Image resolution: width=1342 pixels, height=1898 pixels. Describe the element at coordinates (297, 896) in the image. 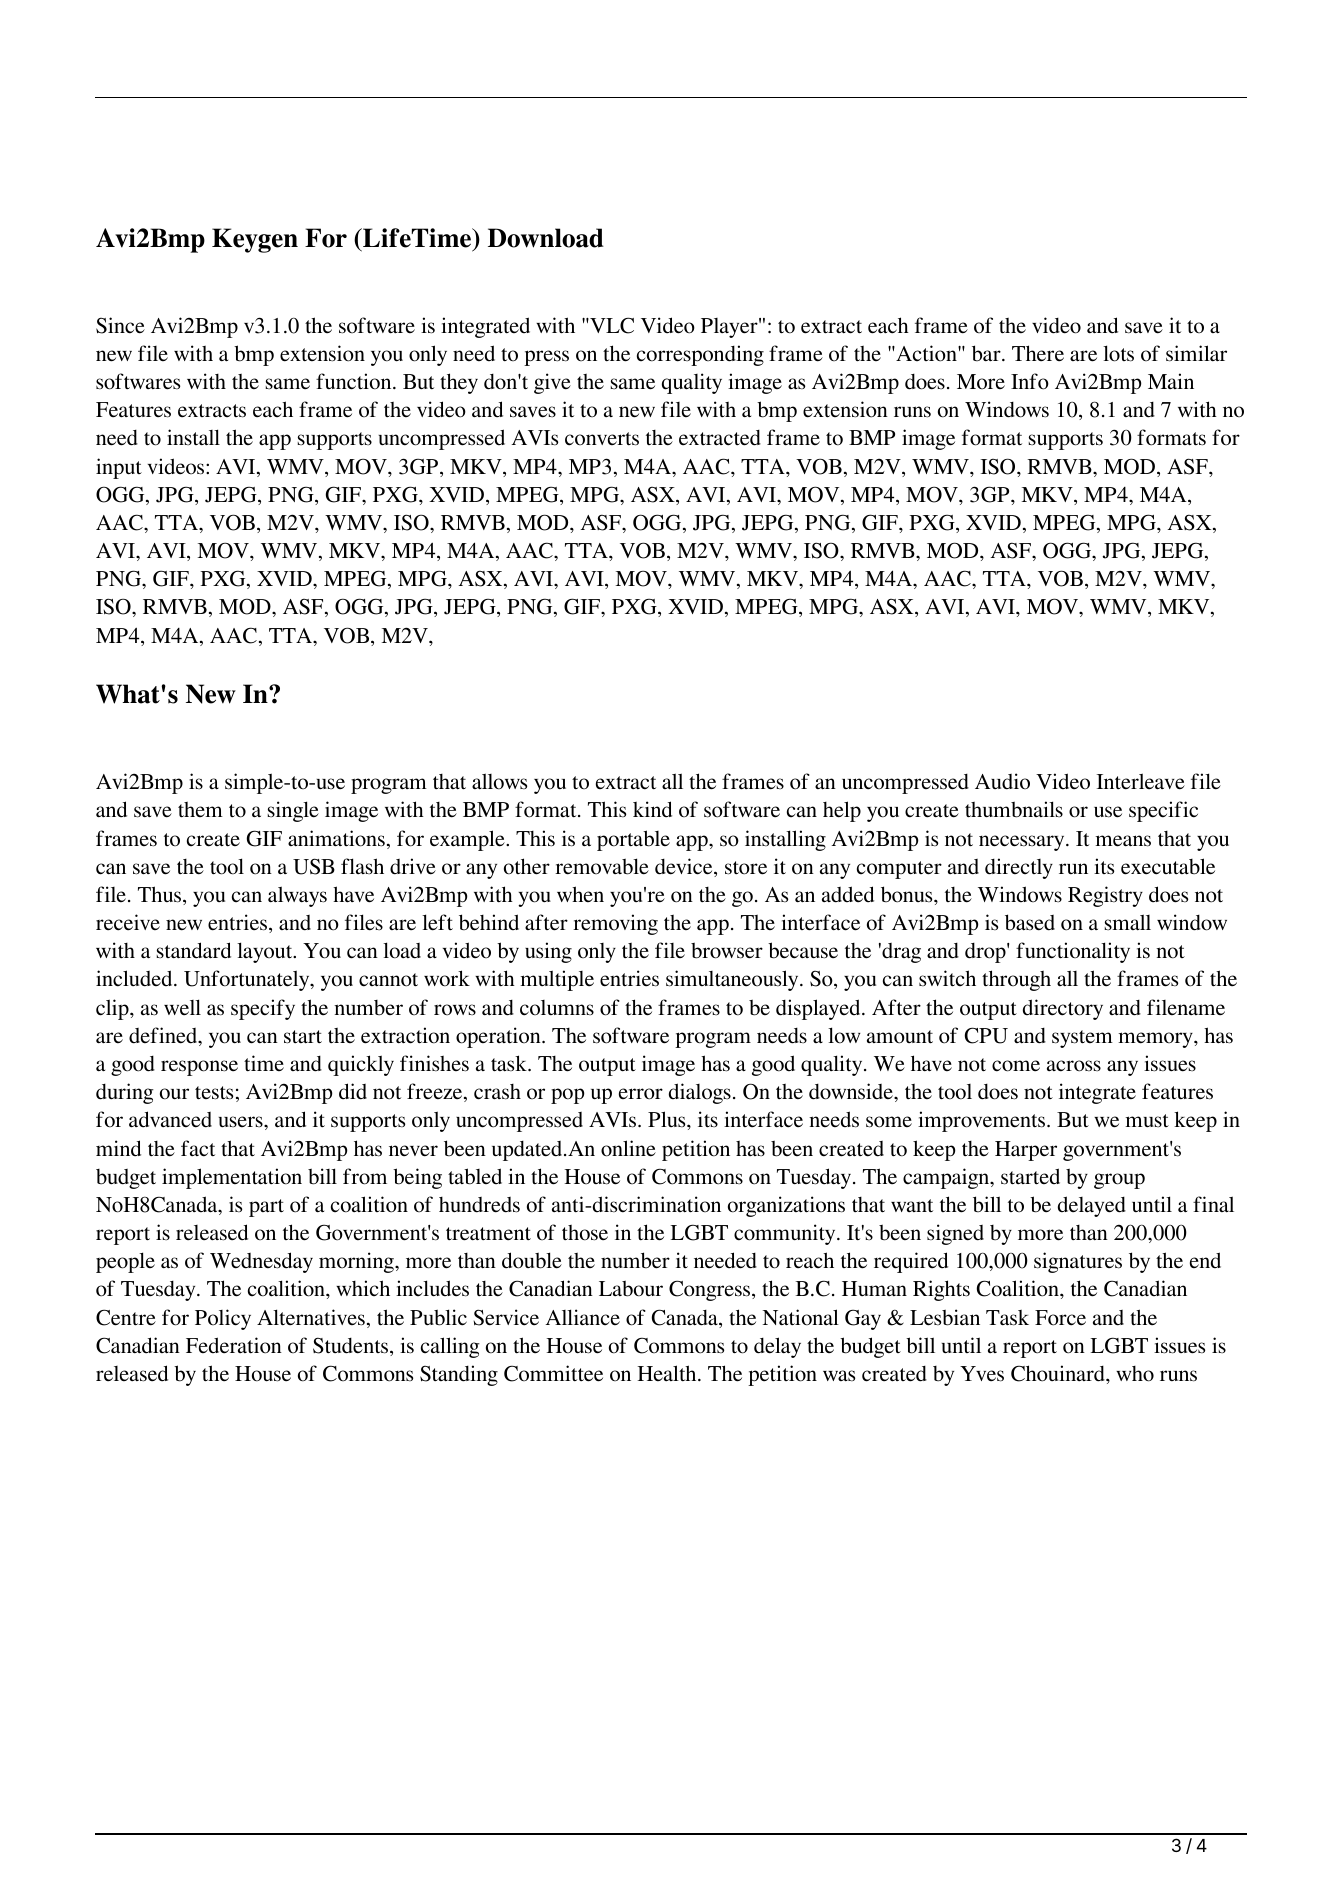

I see `always` at that location.
